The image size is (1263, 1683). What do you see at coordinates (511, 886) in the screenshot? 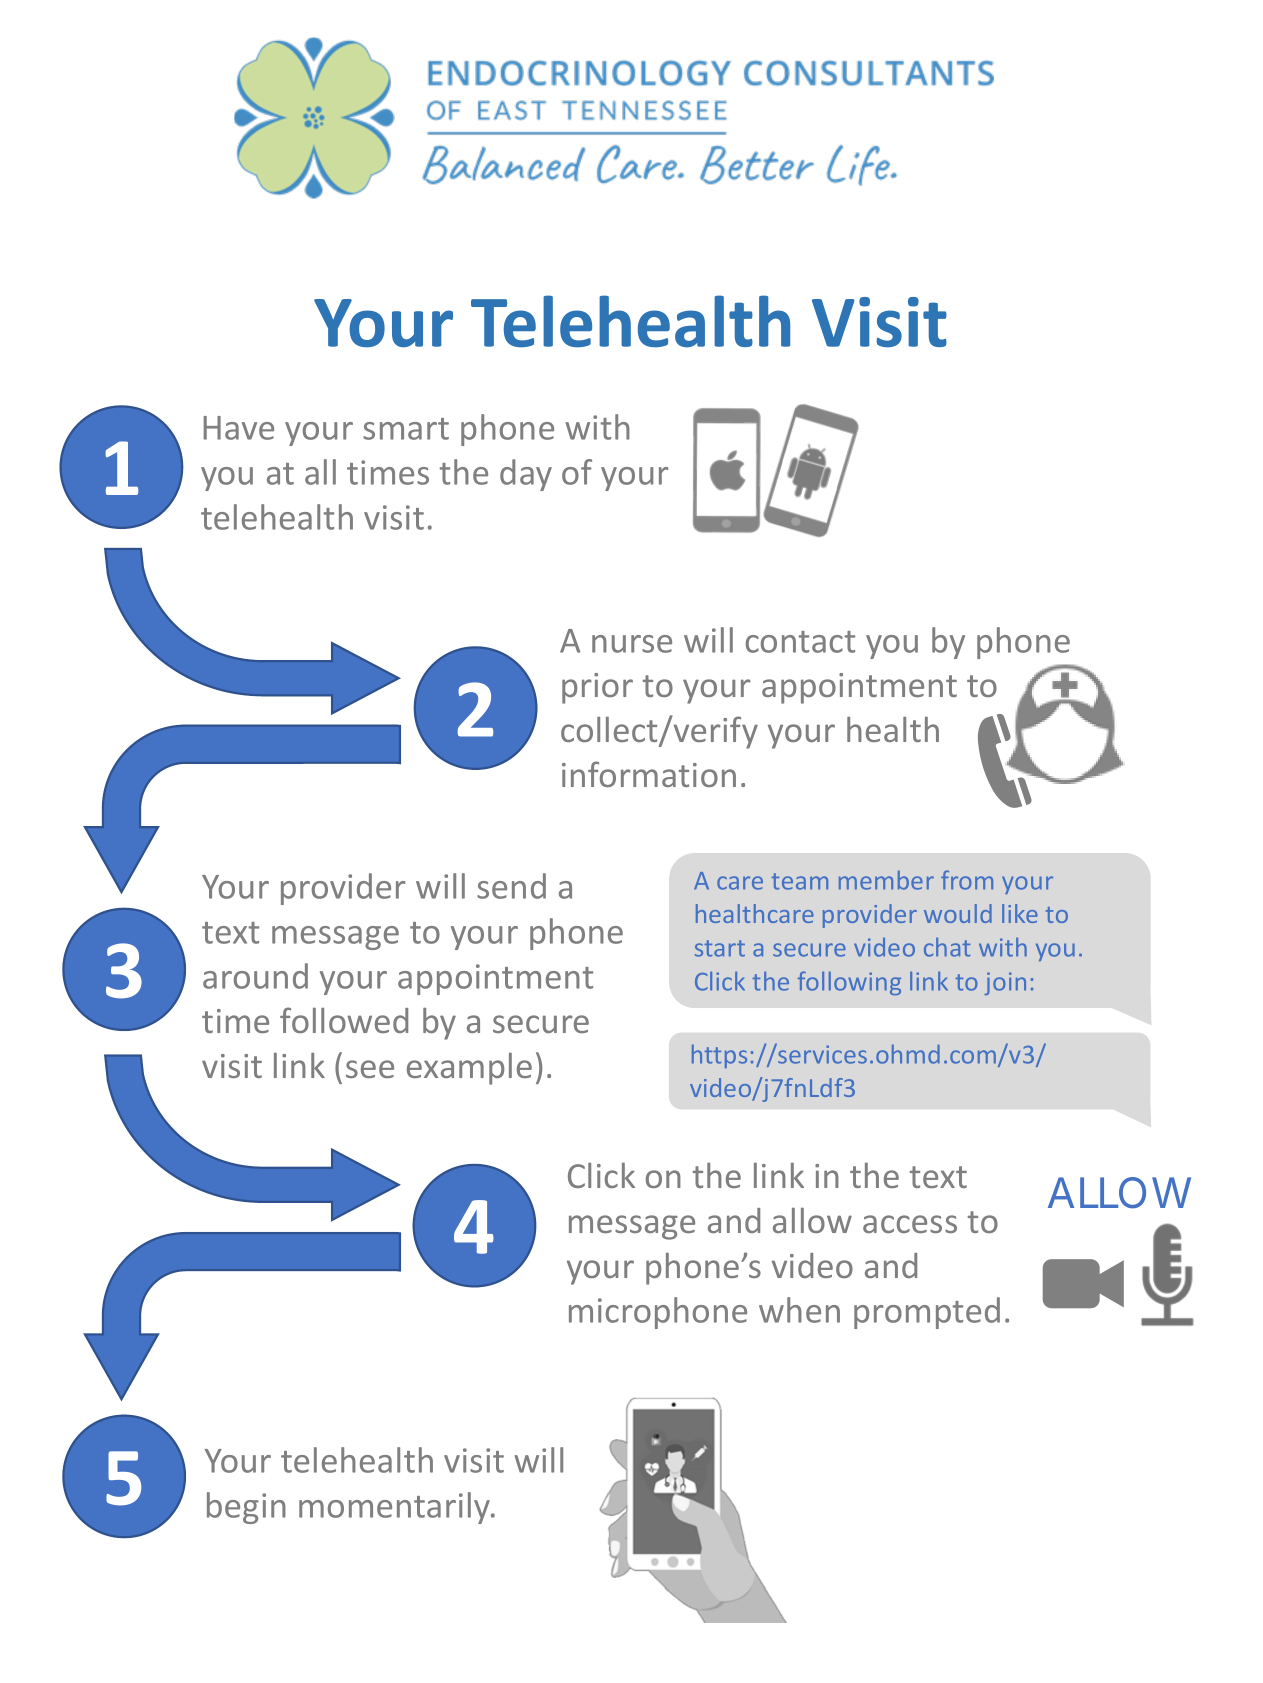
I see `send` at bounding box center [511, 886].
